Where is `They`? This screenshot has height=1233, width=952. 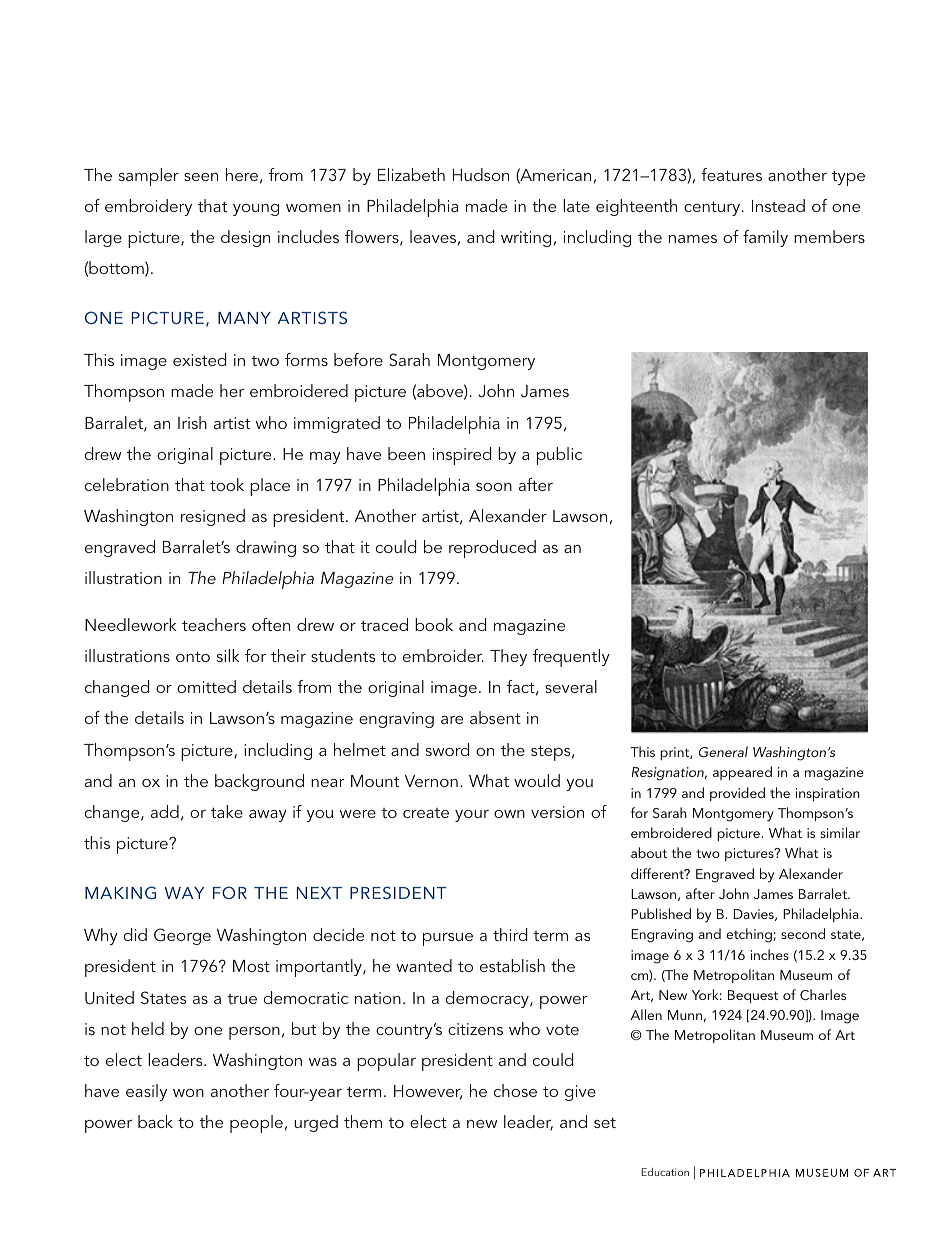
They is located at coordinates (508, 657).
